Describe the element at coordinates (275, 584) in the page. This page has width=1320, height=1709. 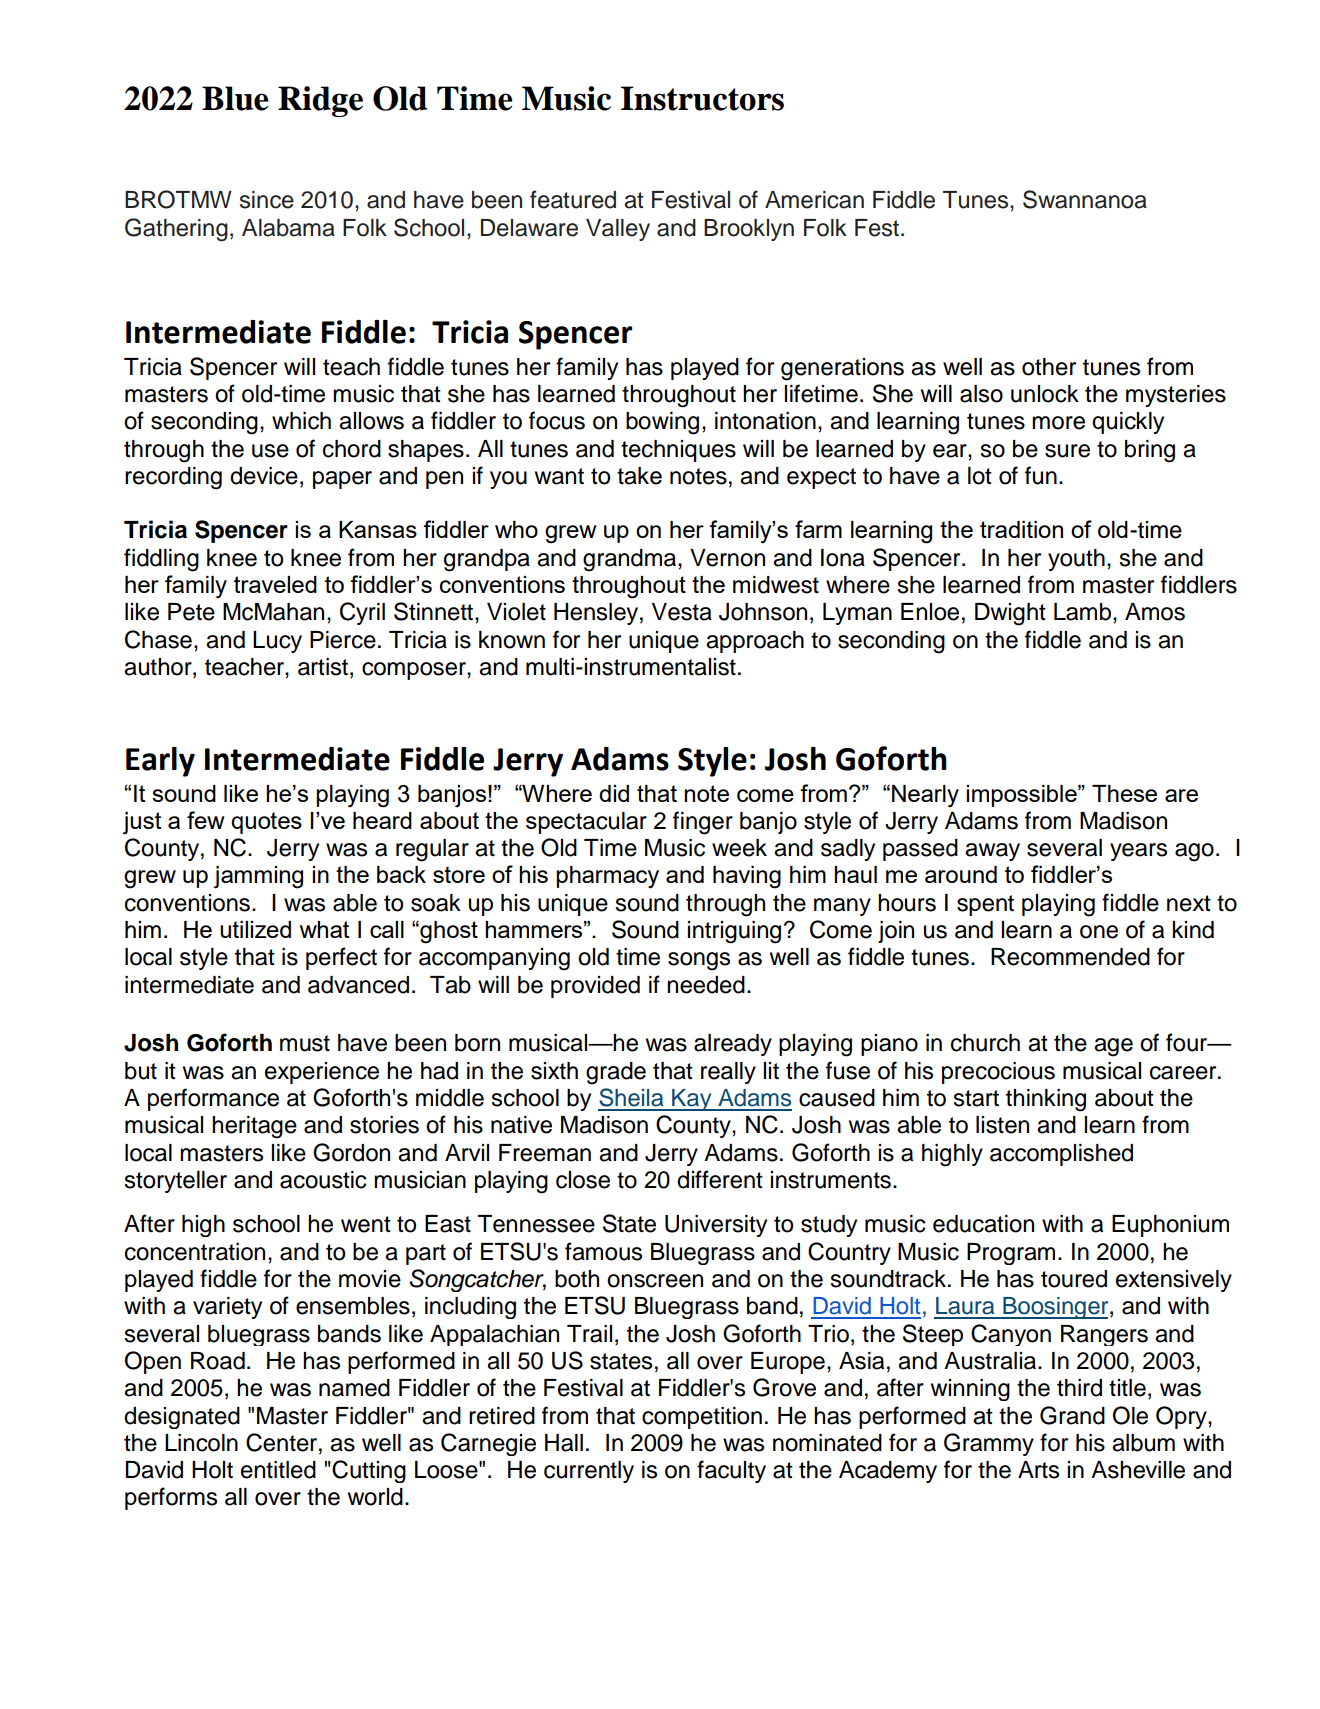
I see `traveled` at that location.
